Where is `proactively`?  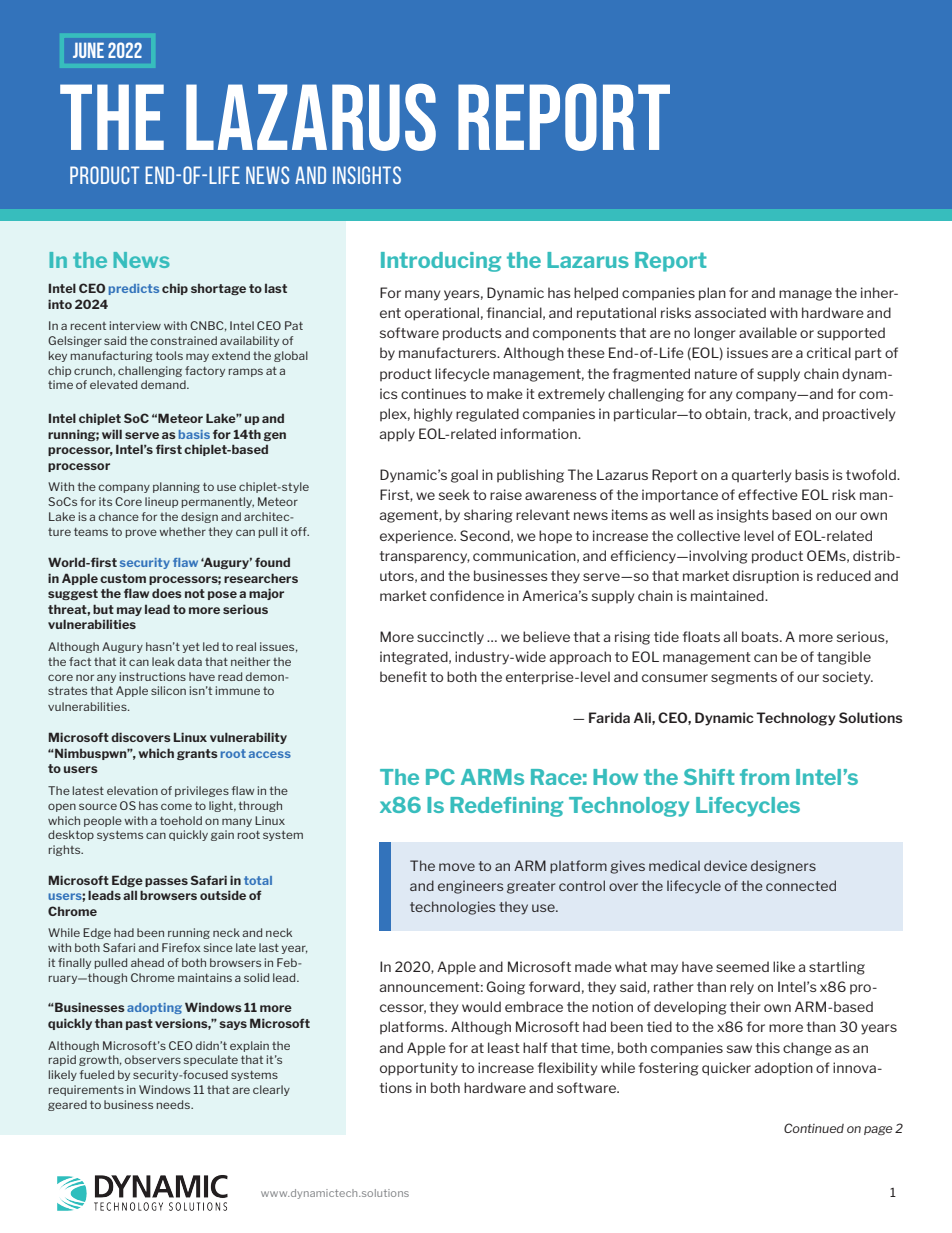
proactively is located at coordinates (859, 415).
